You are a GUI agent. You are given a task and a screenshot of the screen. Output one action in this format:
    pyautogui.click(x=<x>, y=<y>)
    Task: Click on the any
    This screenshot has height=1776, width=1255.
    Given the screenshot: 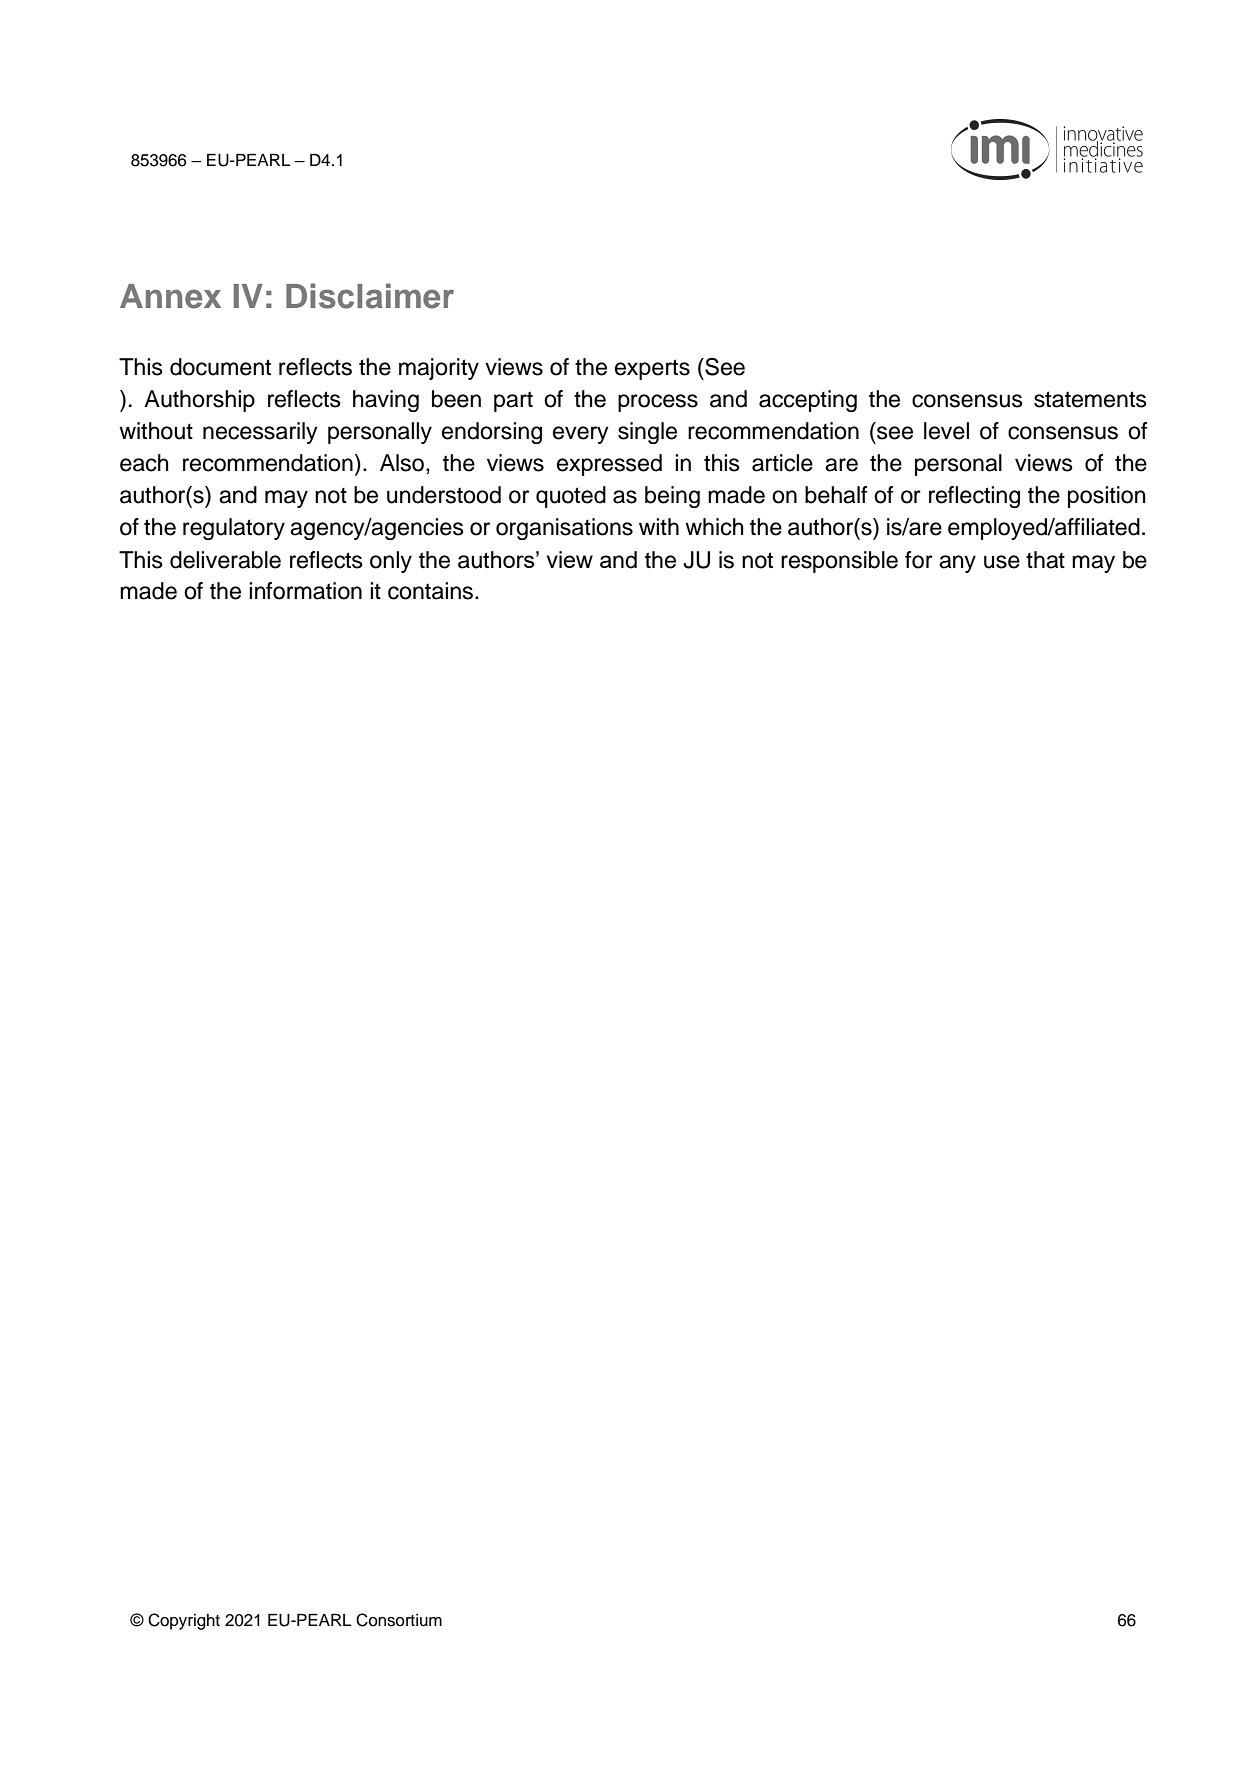 What is the action you would take?
    pyautogui.click(x=957, y=564)
